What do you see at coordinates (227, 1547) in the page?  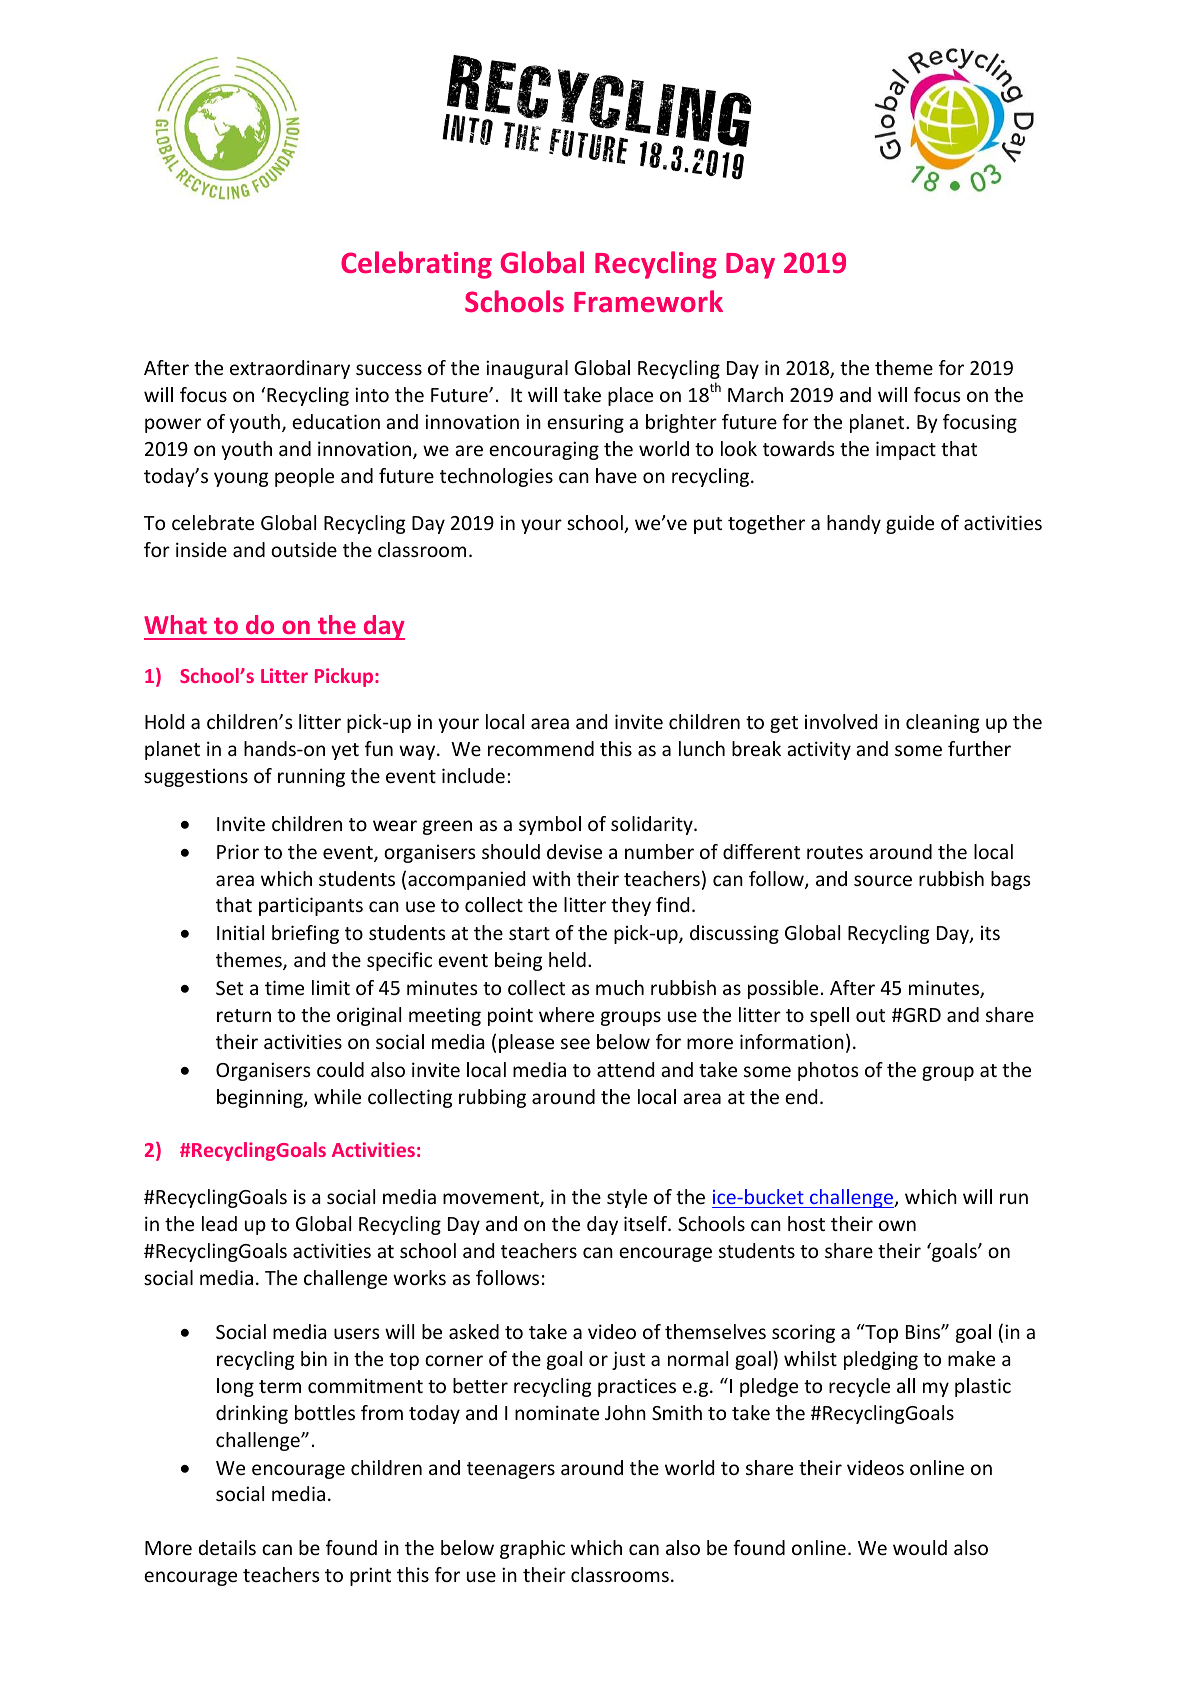 I see `details` at bounding box center [227, 1547].
